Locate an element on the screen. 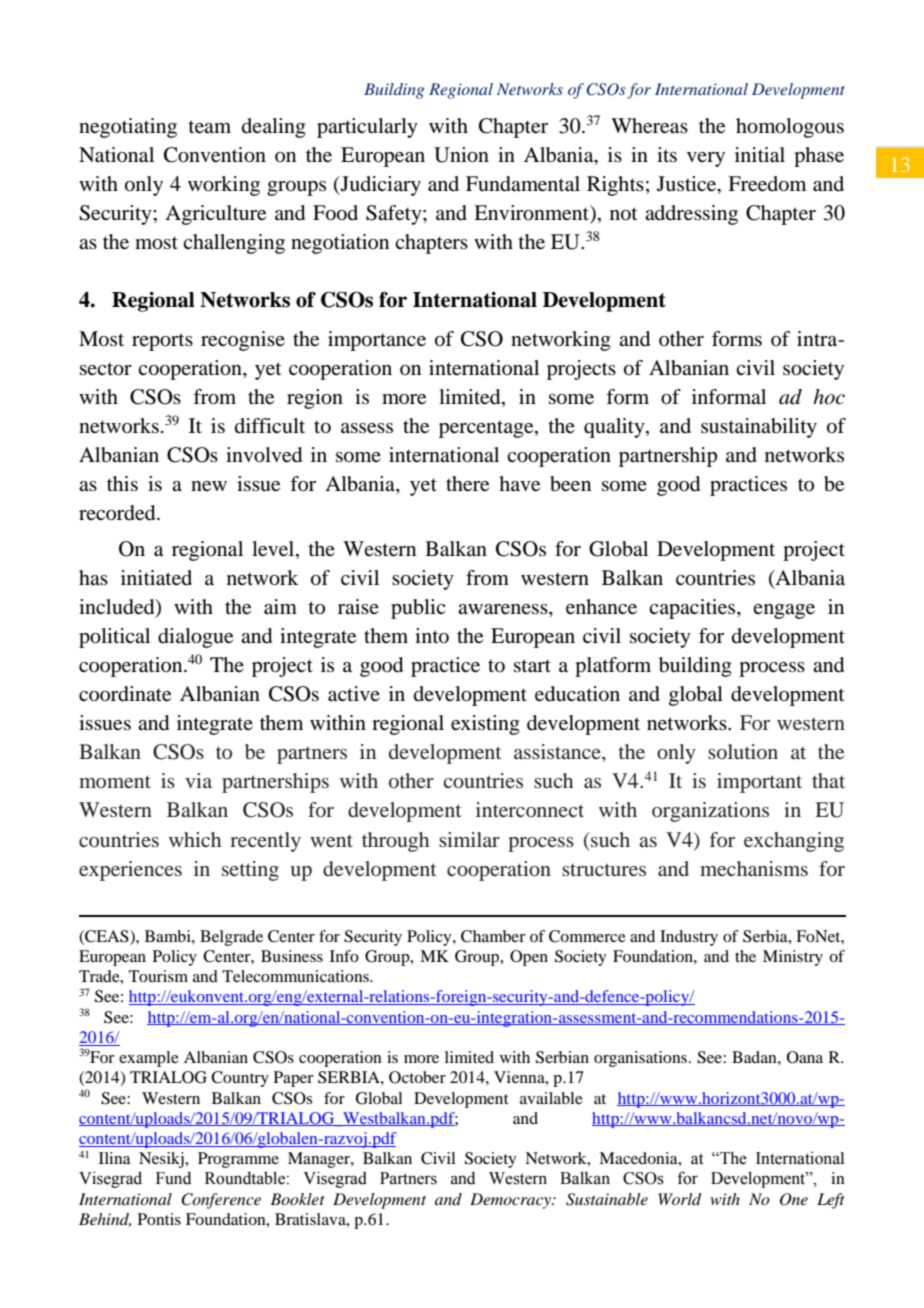  which is located at coordinates (195, 839).
